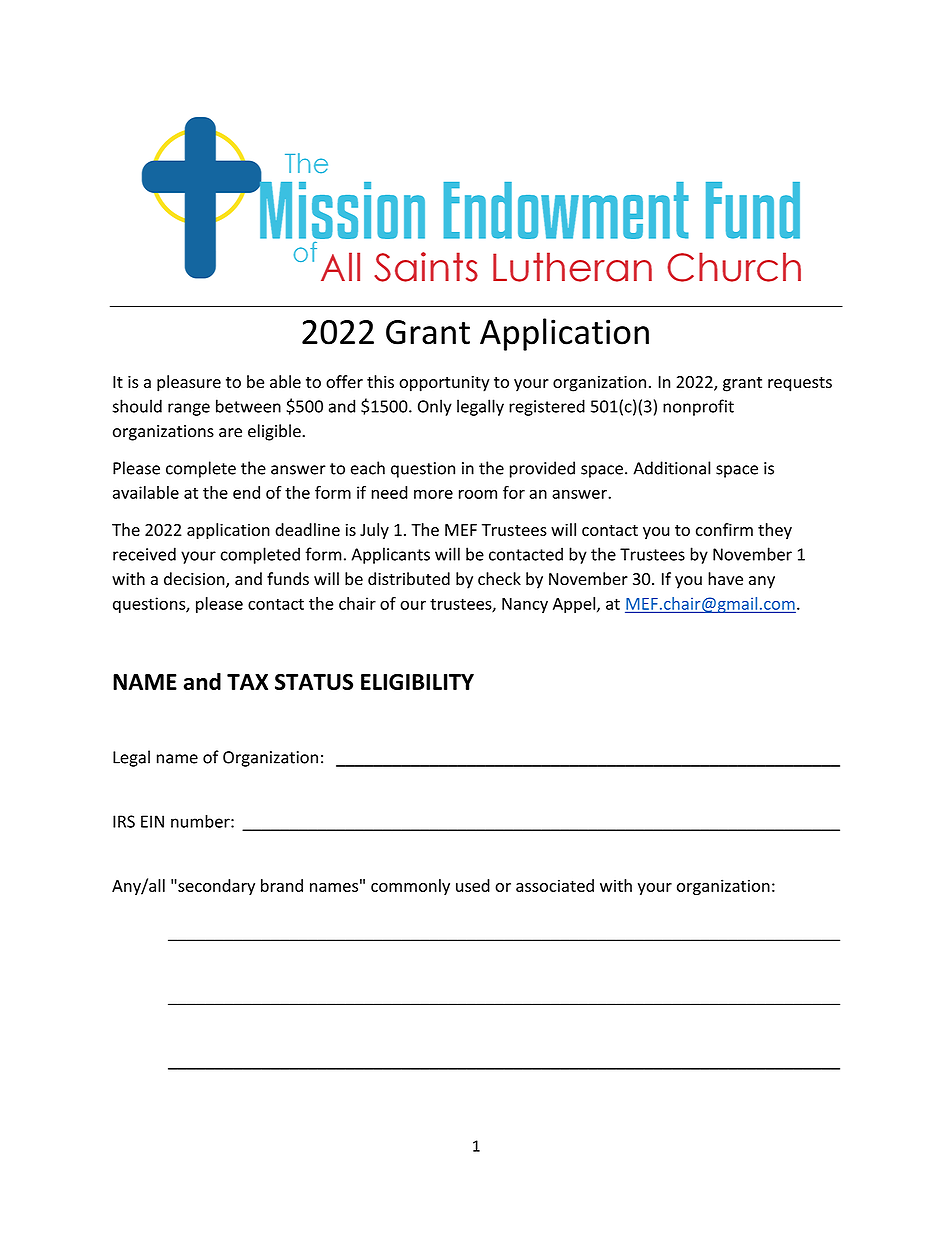  Describe the element at coordinates (698, 407) in the screenshot. I see `nonprofit` at that location.
